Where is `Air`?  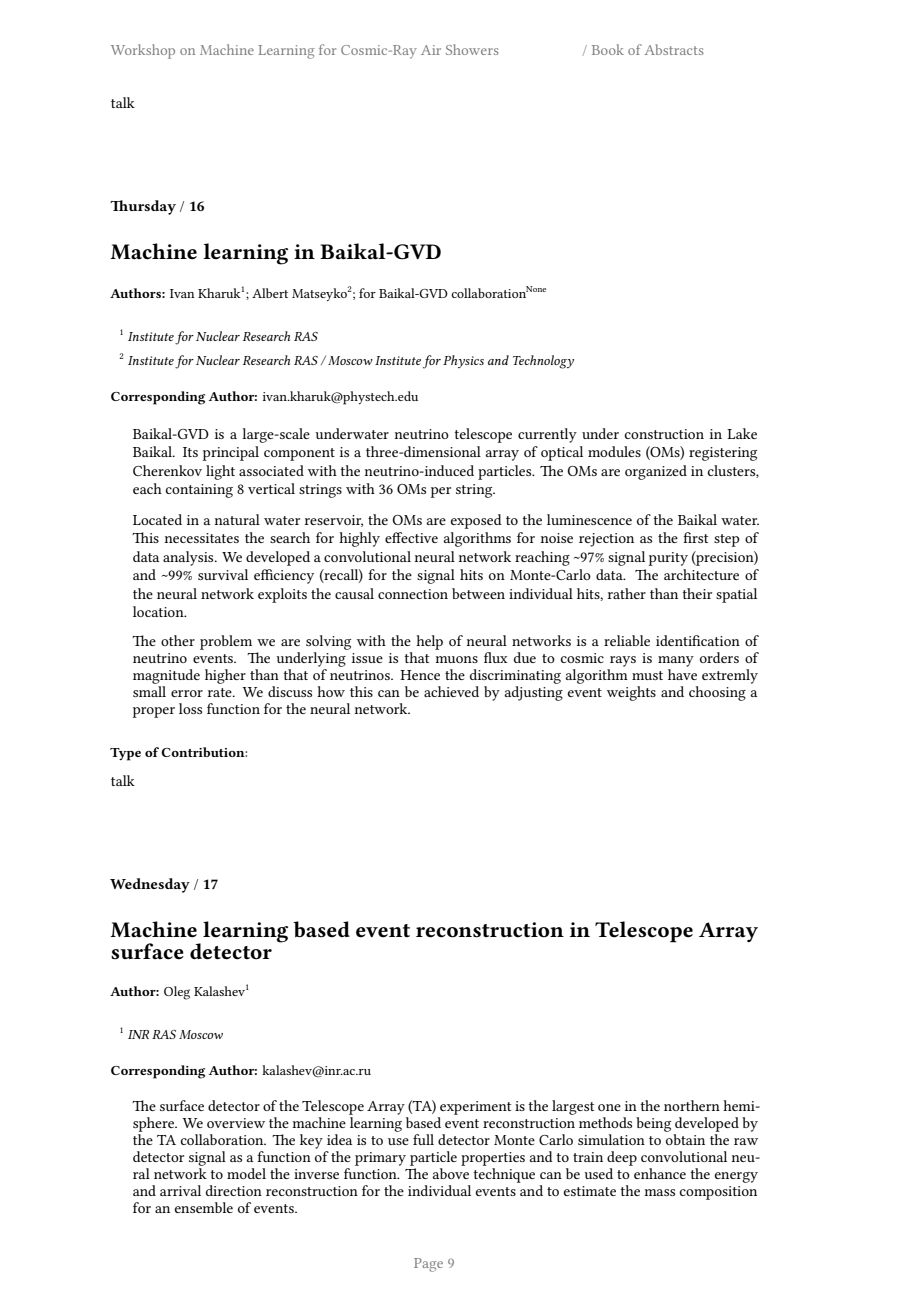 Air is located at coordinates (431, 50).
